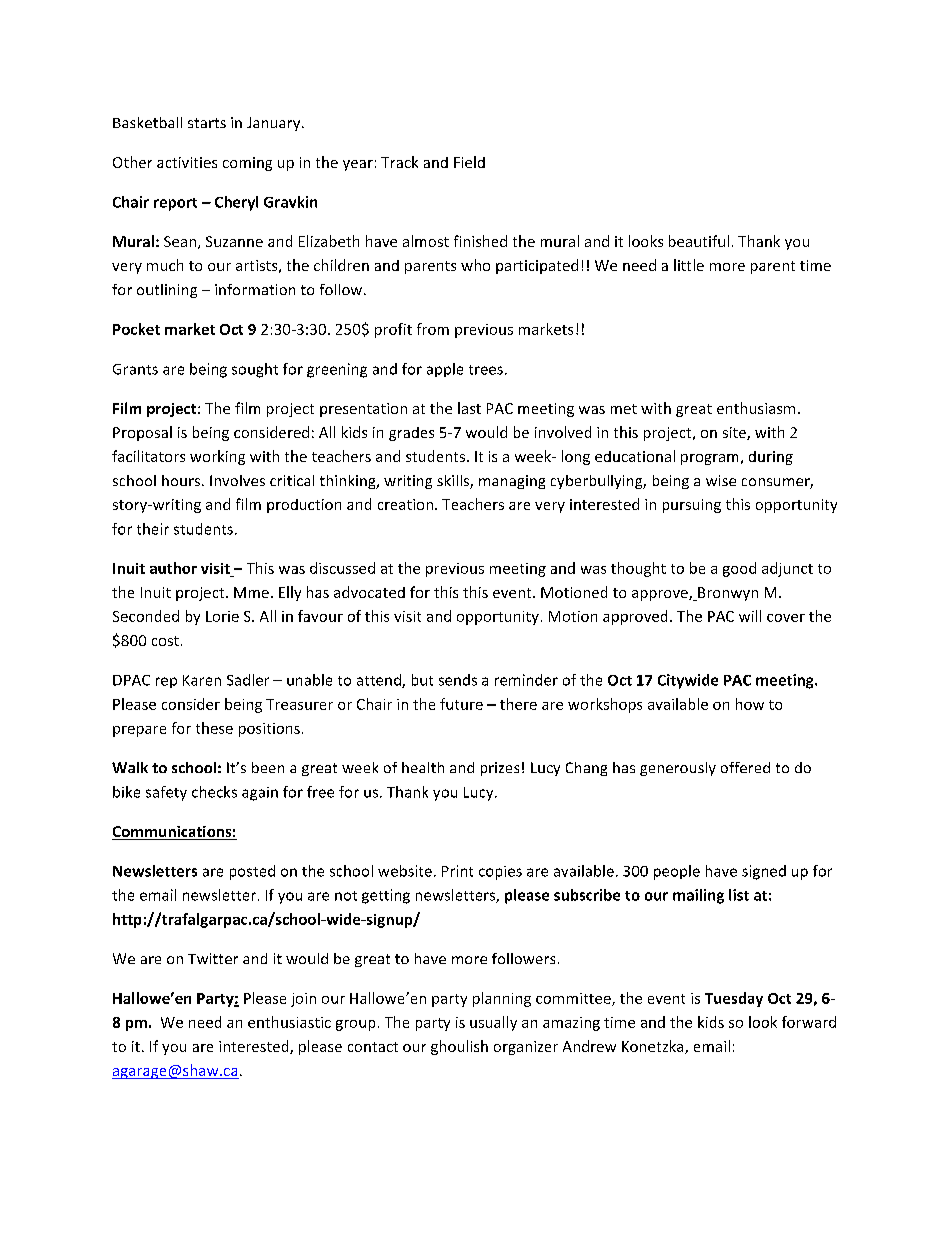  I want to click on usually, so click(493, 1023).
